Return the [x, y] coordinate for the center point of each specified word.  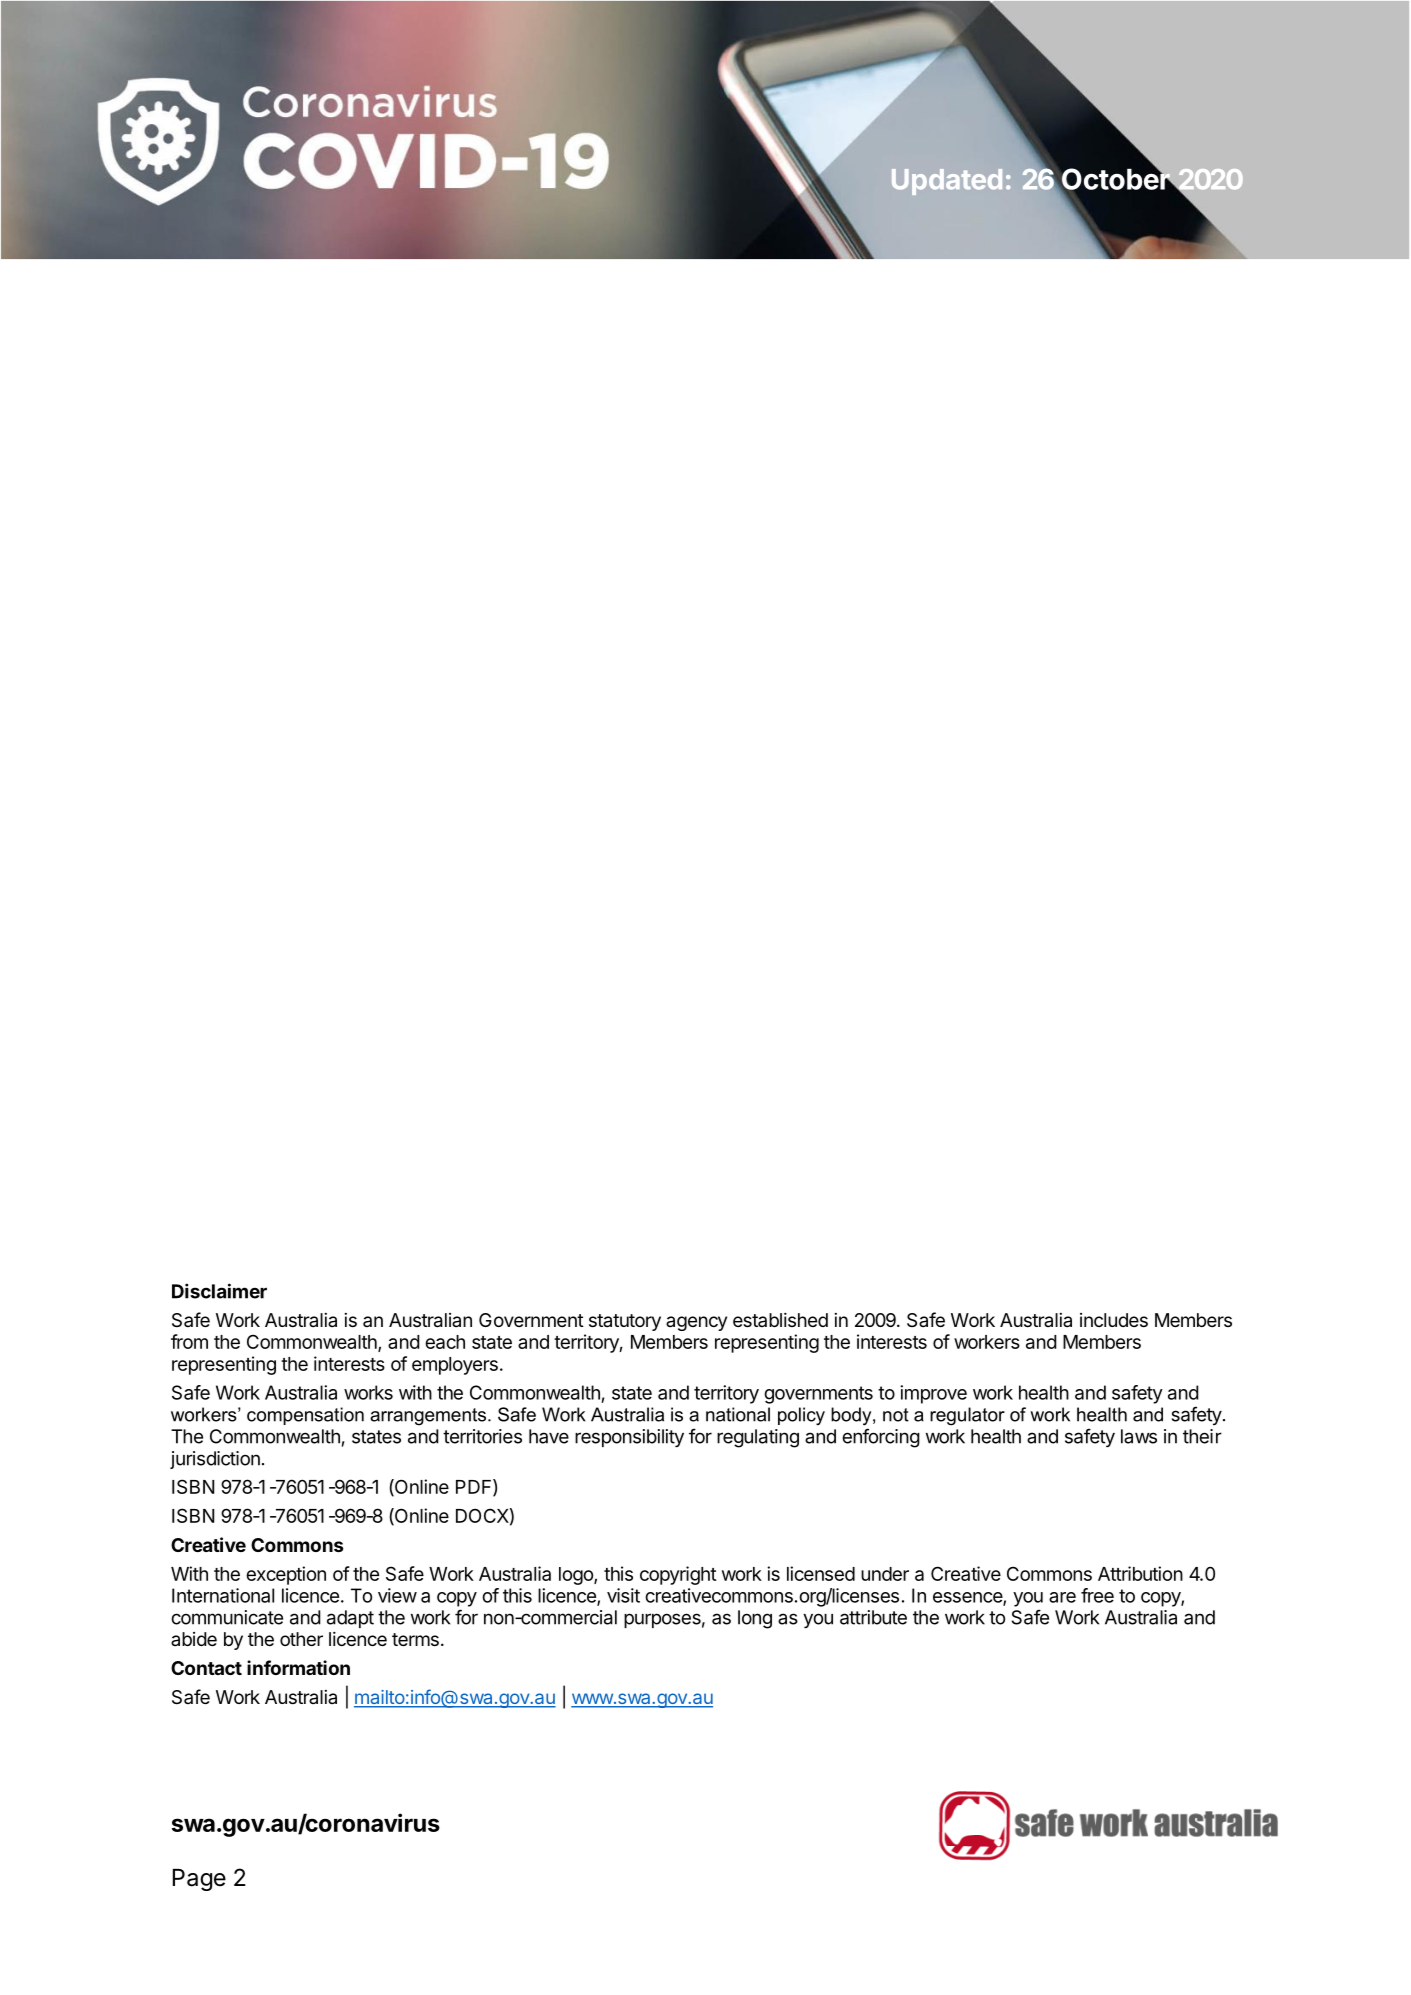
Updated [947, 182]
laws [1139, 1436]
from [189, 1341]
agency [696, 1323]
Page [199, 1880]
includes [1114, 1320]
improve [933, 1394]
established [780, 1319]
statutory [625, 1322]
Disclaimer [219, 1291]
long [755, 1619]
